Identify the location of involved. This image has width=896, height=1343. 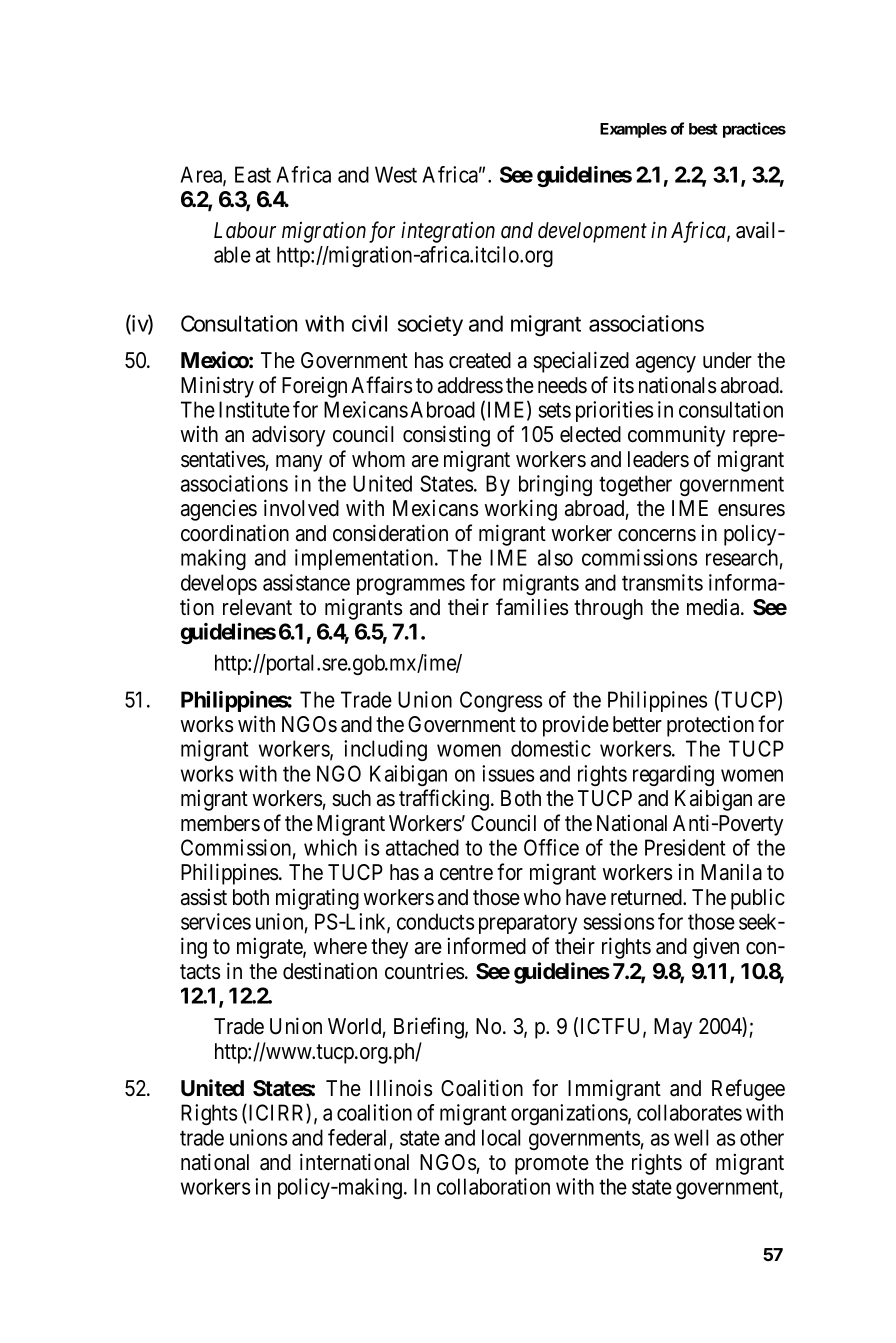
(301, 508).
